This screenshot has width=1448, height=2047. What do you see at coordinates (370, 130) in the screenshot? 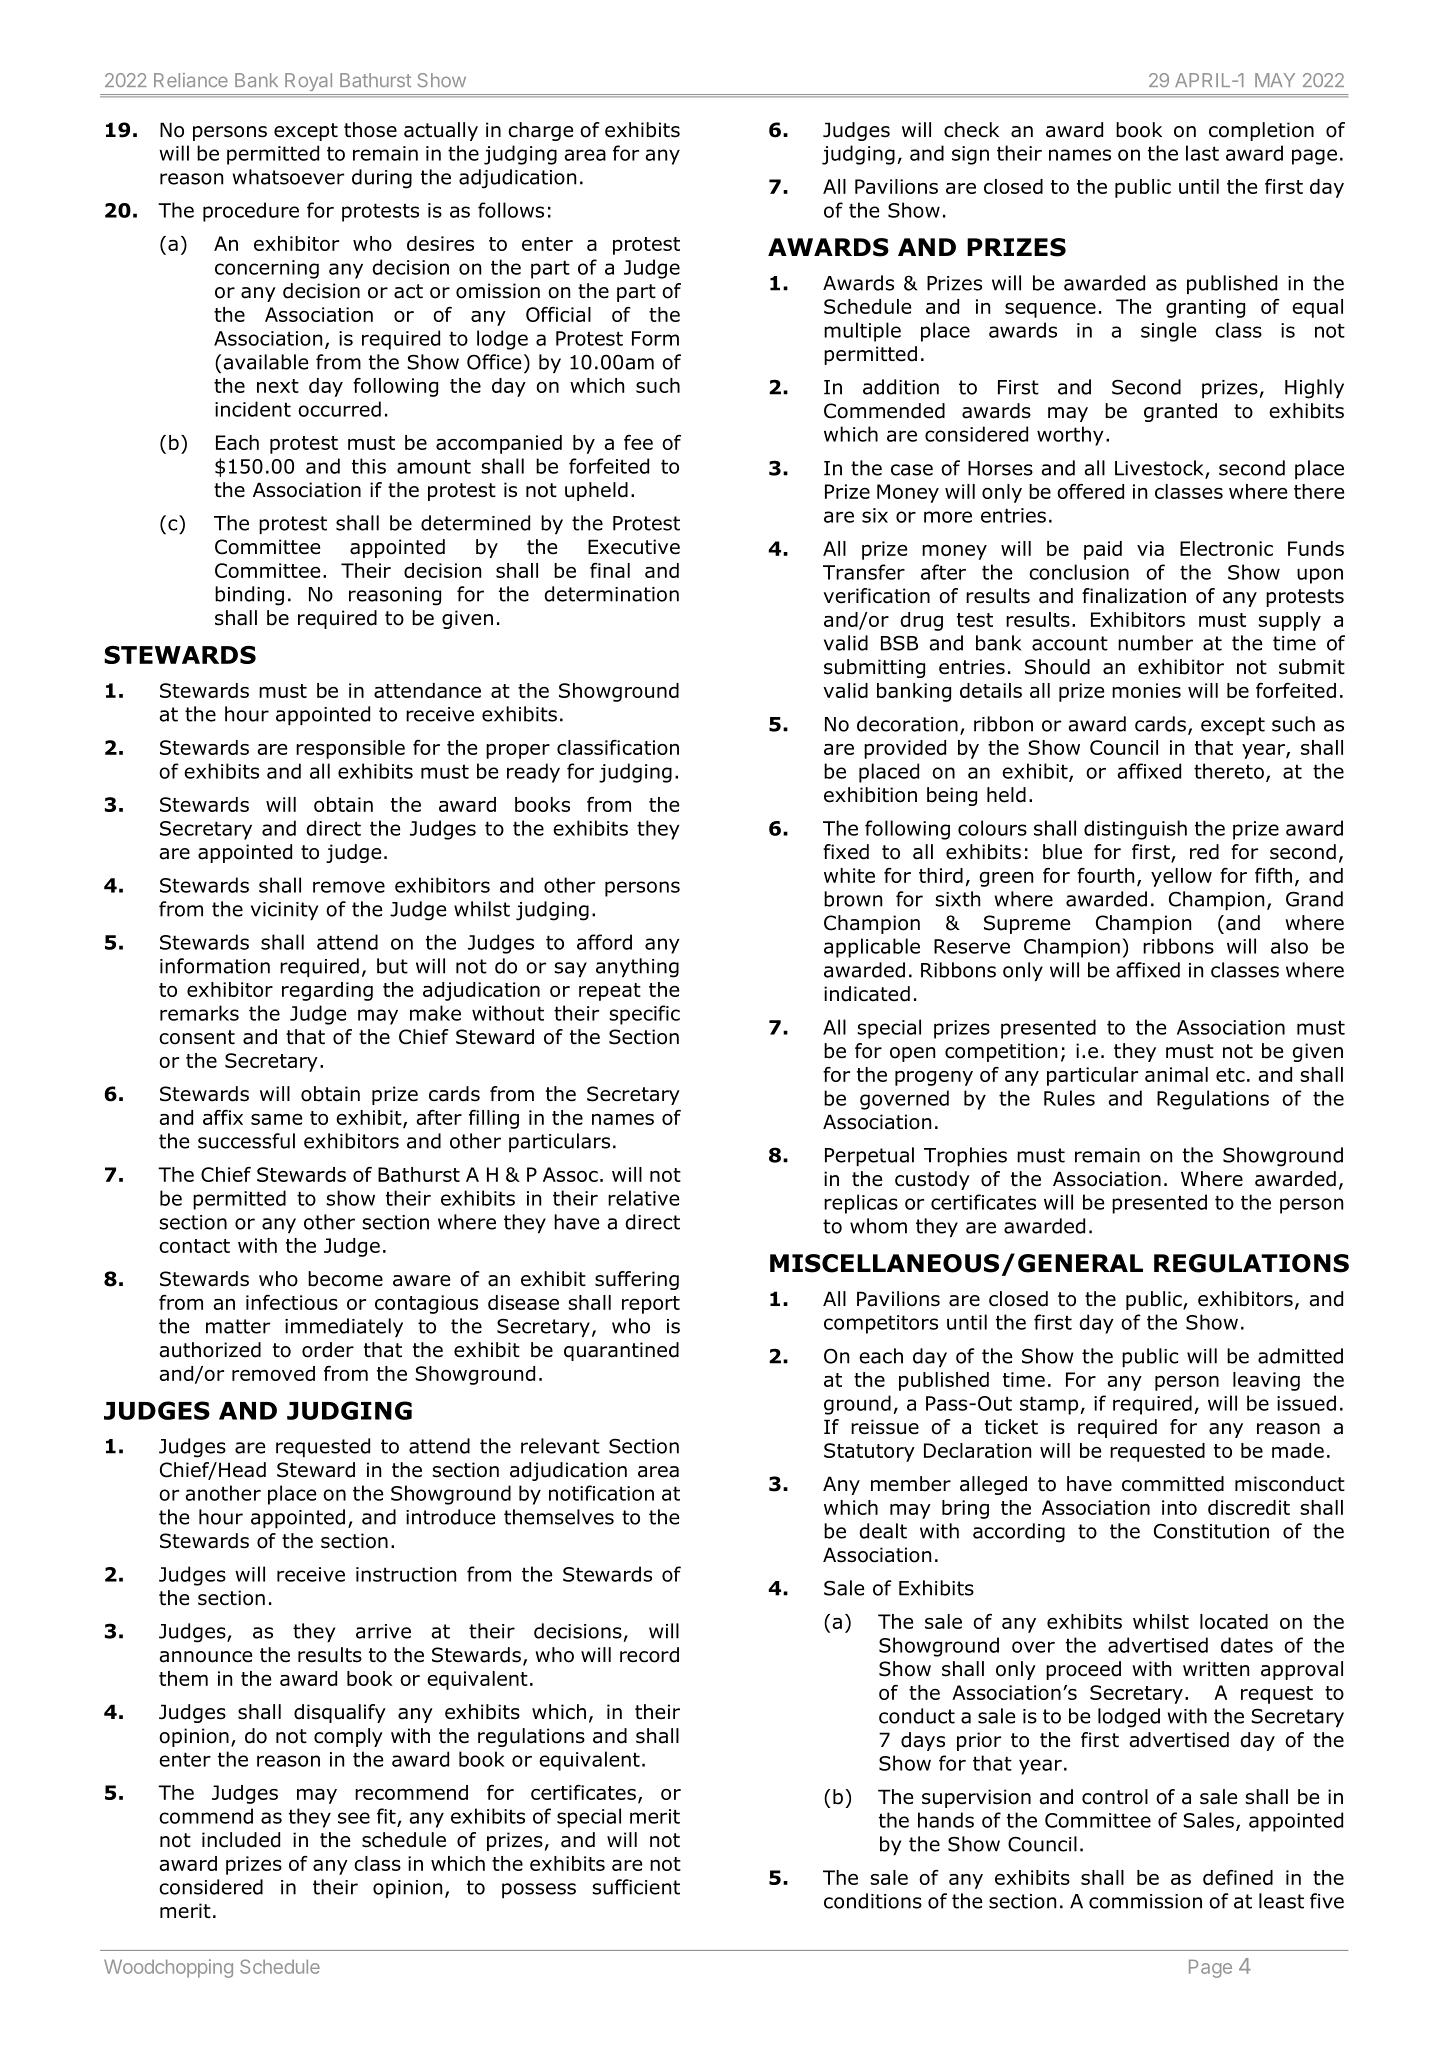
I see `those` at bounding box center [370, 130].
